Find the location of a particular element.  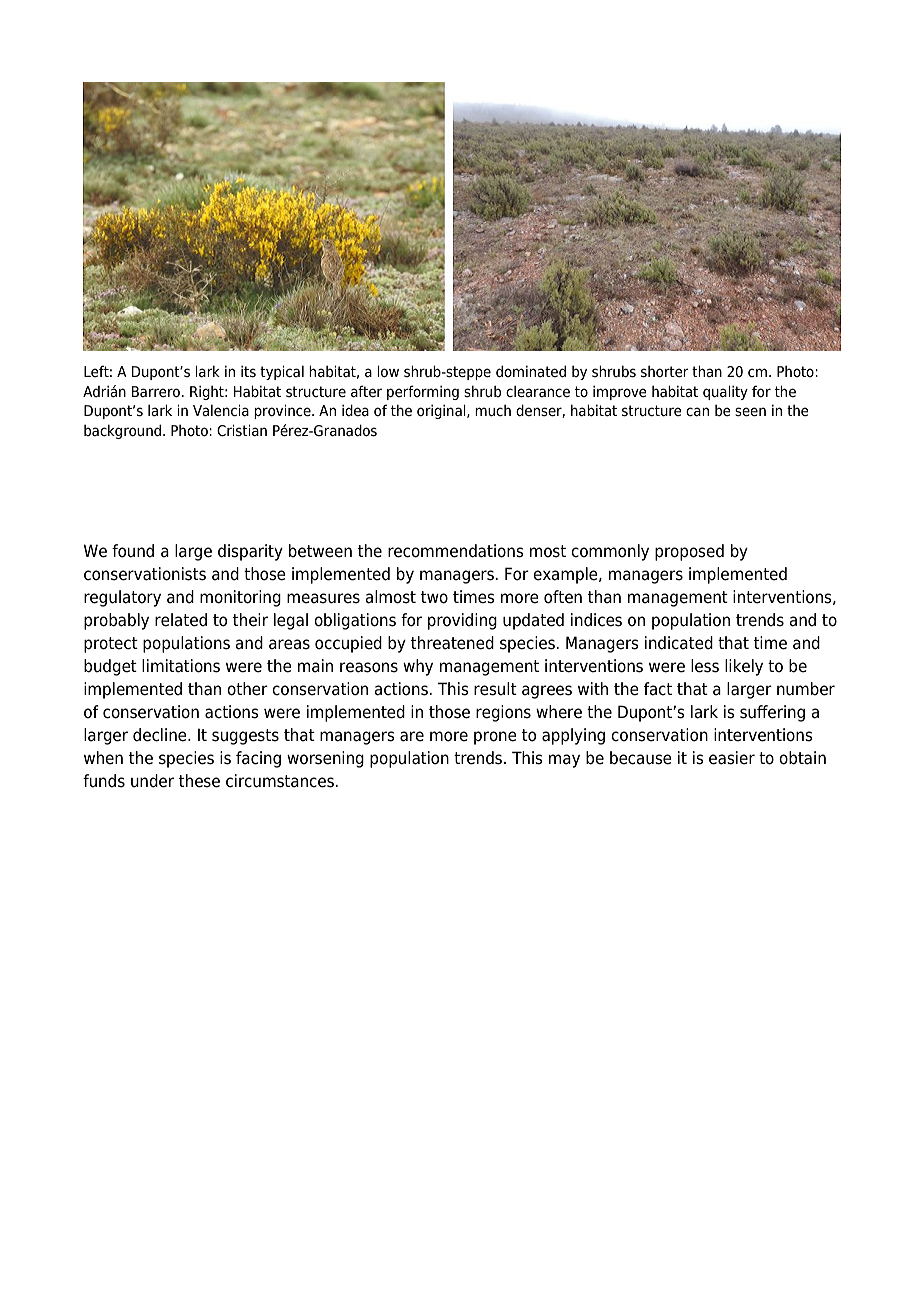

performing is located at coordinates (423, 392).
